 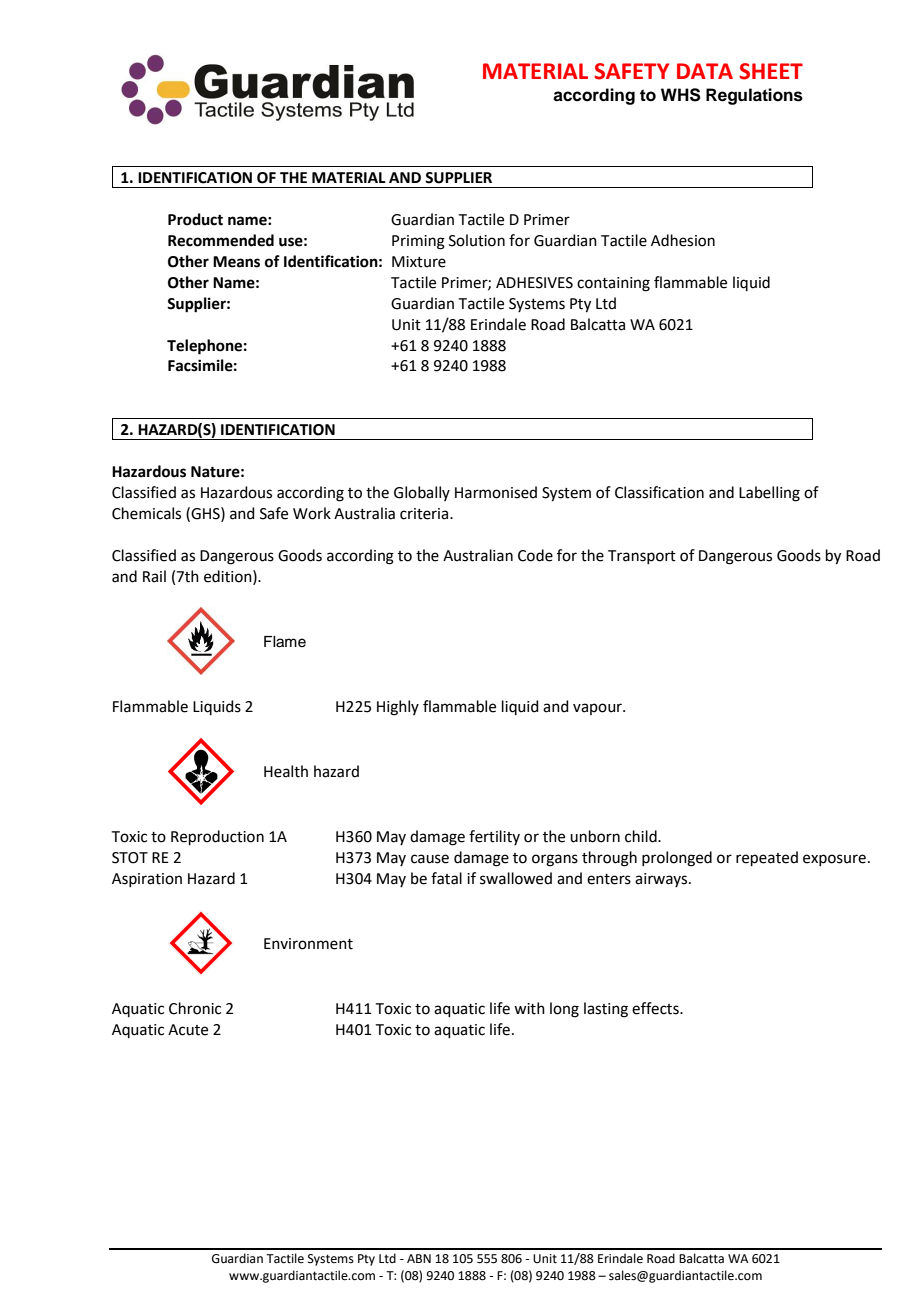 What do you see at coordinates (285, 642) in the image?
I see `Flame` at bounding box center [285, 642].
